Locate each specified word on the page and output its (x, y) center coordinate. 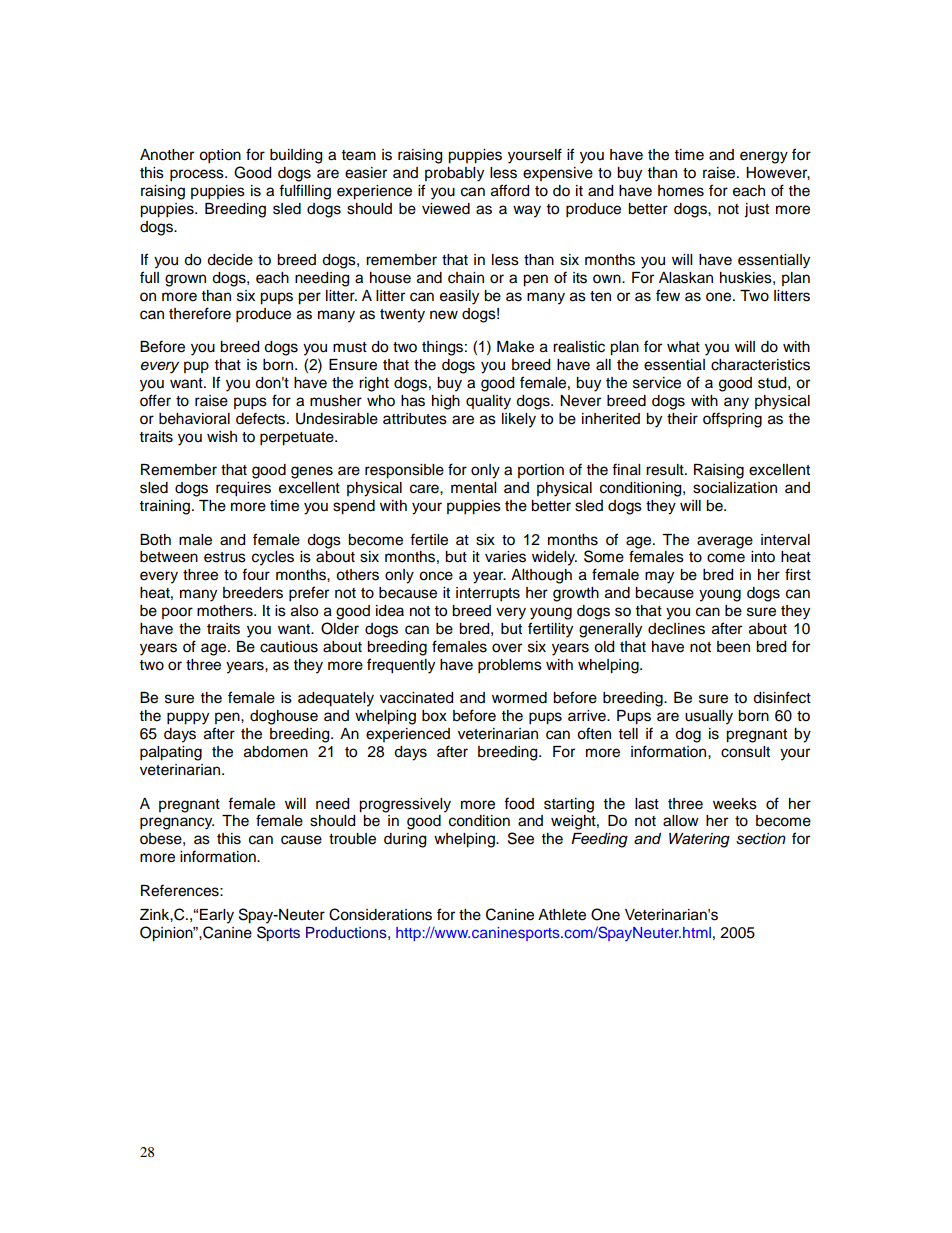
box (434, 716)
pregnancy (177, 823)
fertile (429, 539)
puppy (188, 718)
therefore (200, 313)
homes (681, 191)
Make (515, 347)
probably (454, 174)
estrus (225, 557)
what (683, 346)
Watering (699, 840)
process (198, 175)
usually (709, 717)
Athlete (562, 915)
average (725, 542)
